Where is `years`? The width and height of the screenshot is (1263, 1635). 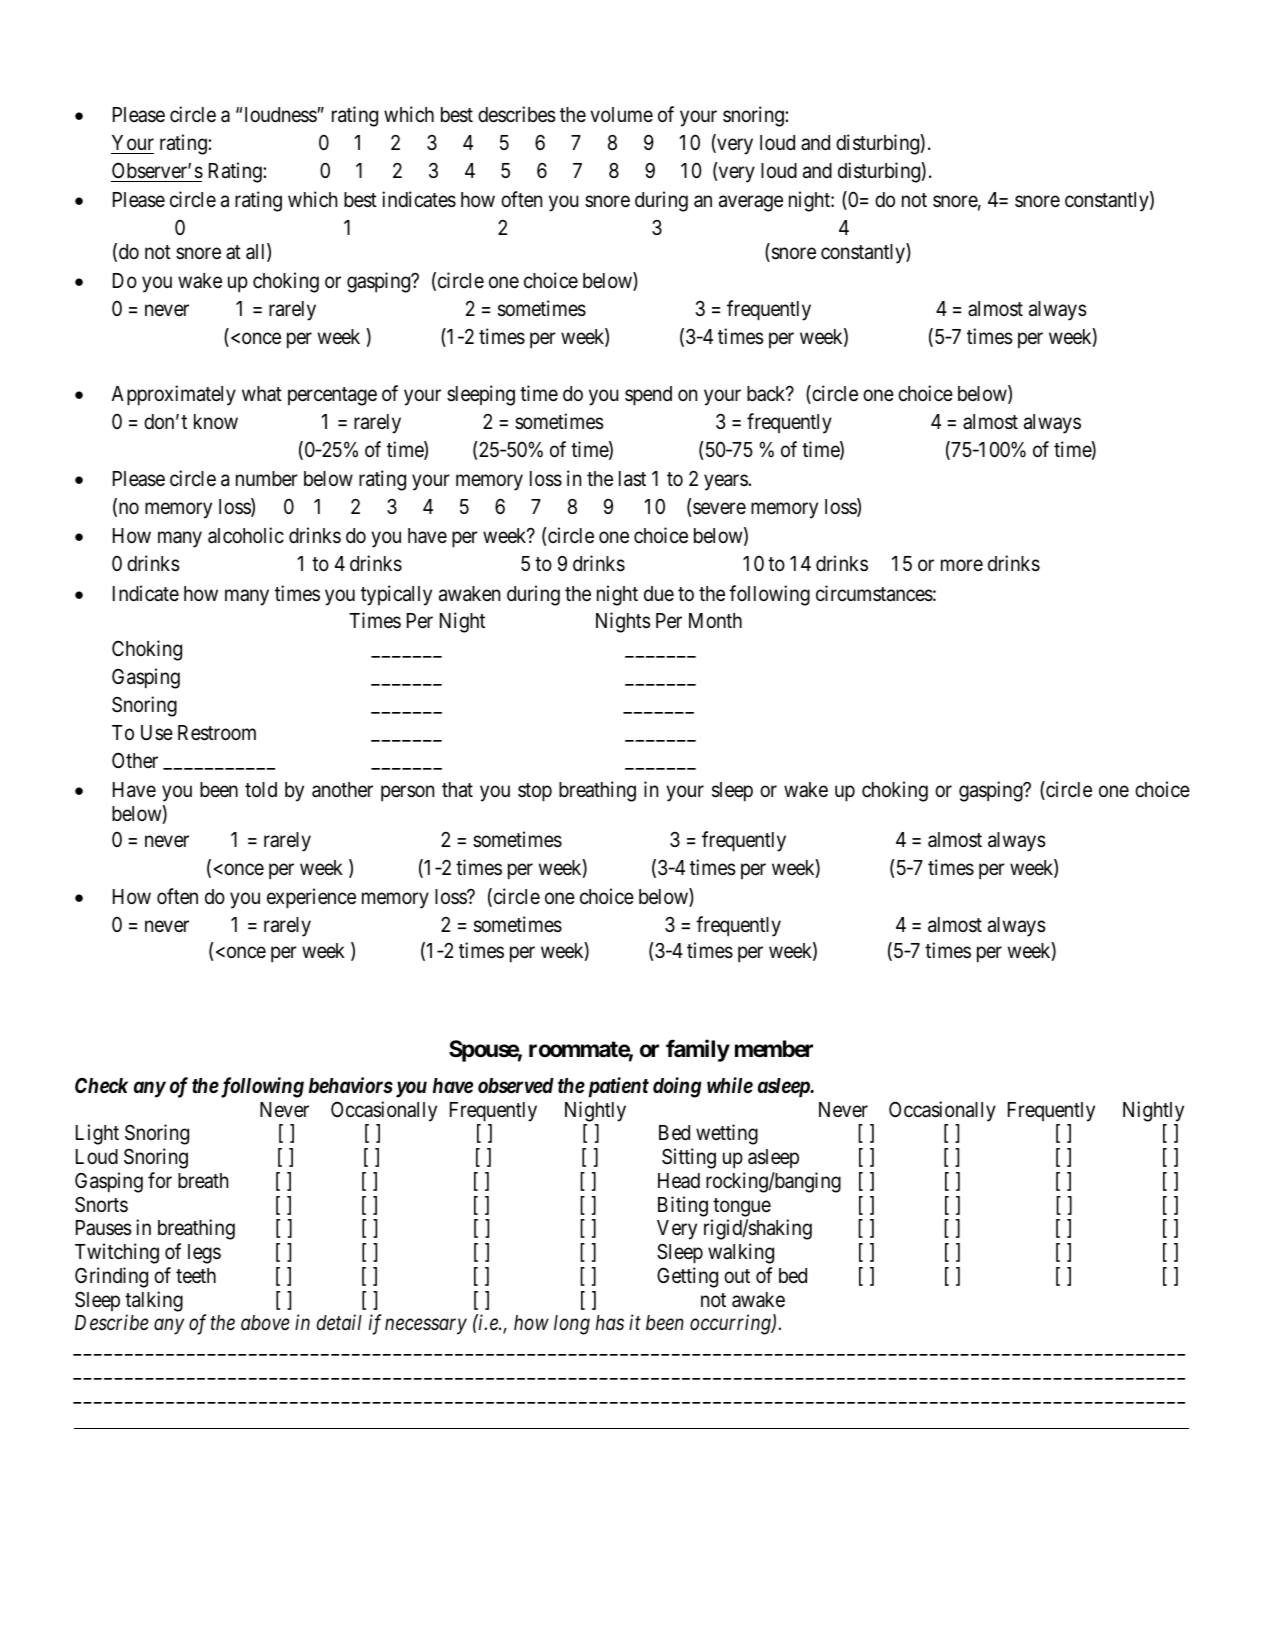 years is located at coordinates (726, 483).
